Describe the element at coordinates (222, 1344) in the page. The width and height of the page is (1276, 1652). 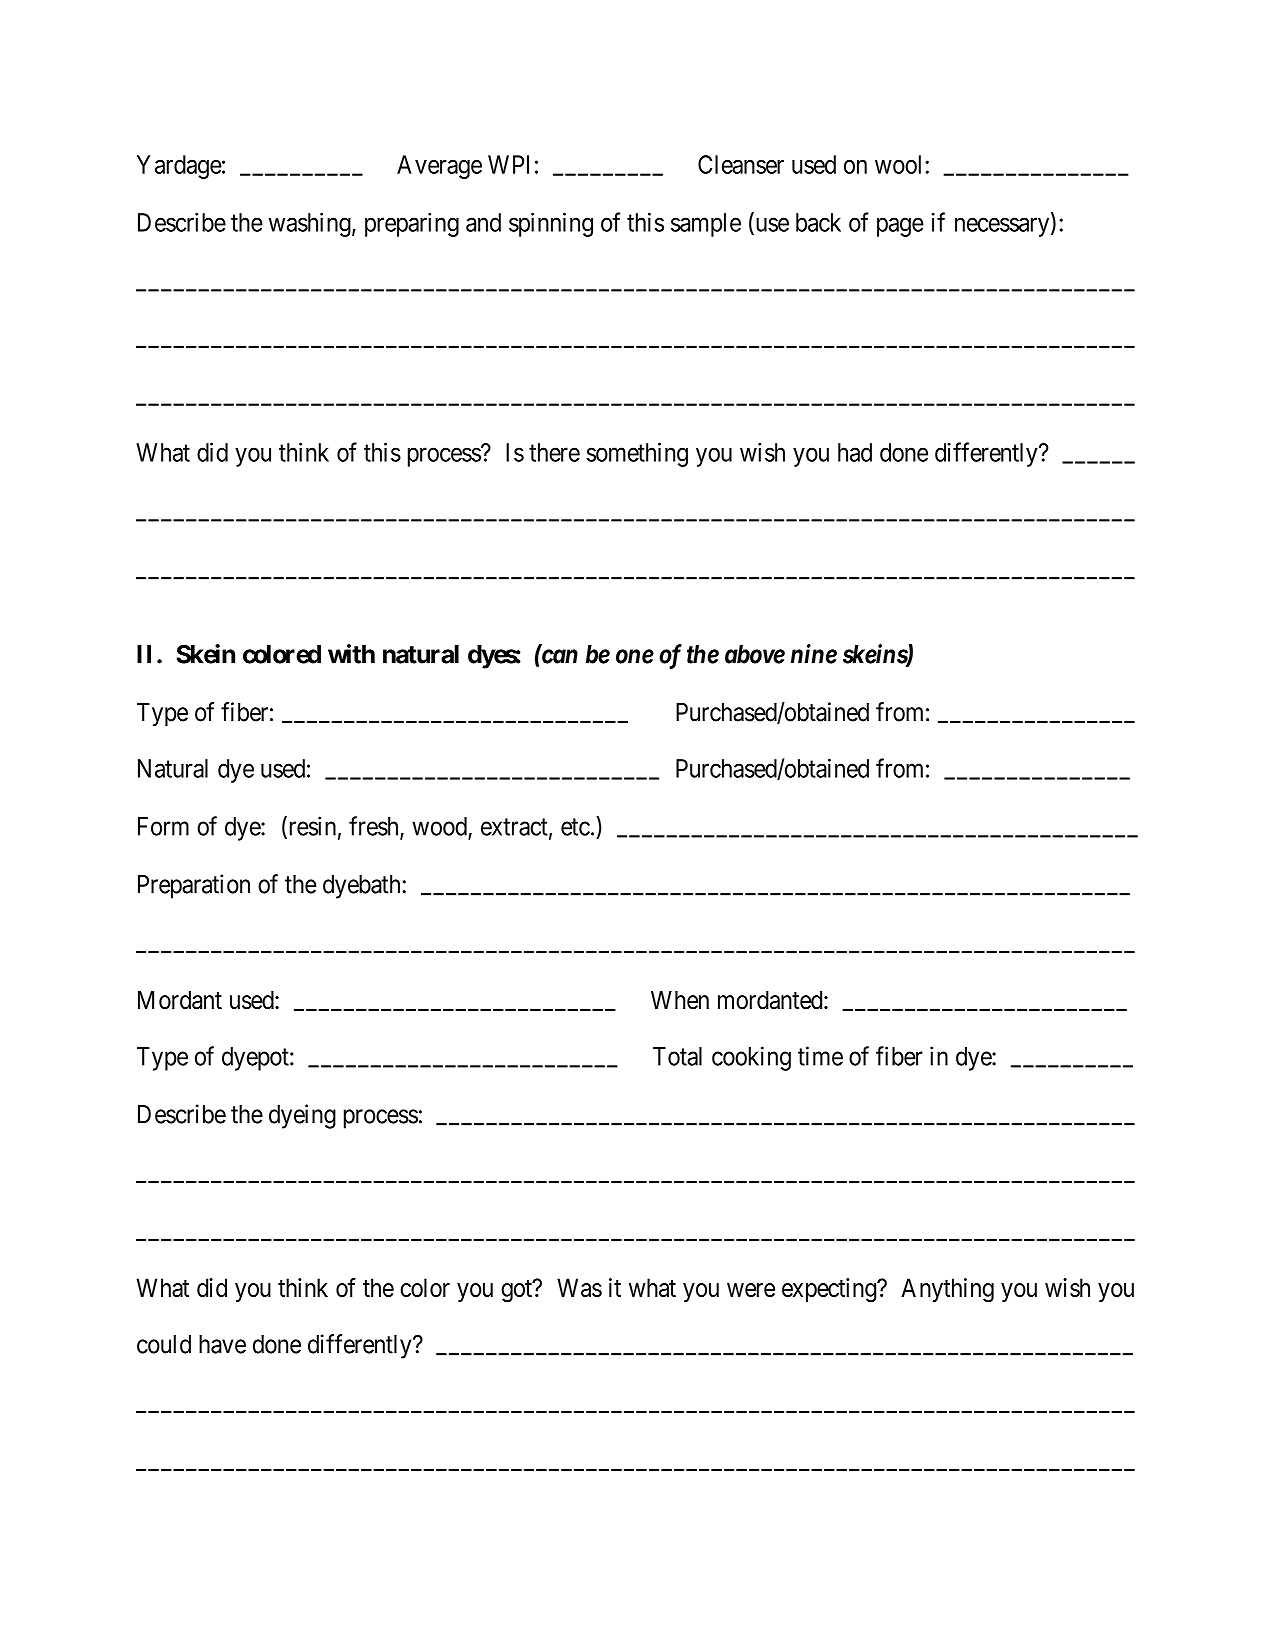
I see `have` at that location.
